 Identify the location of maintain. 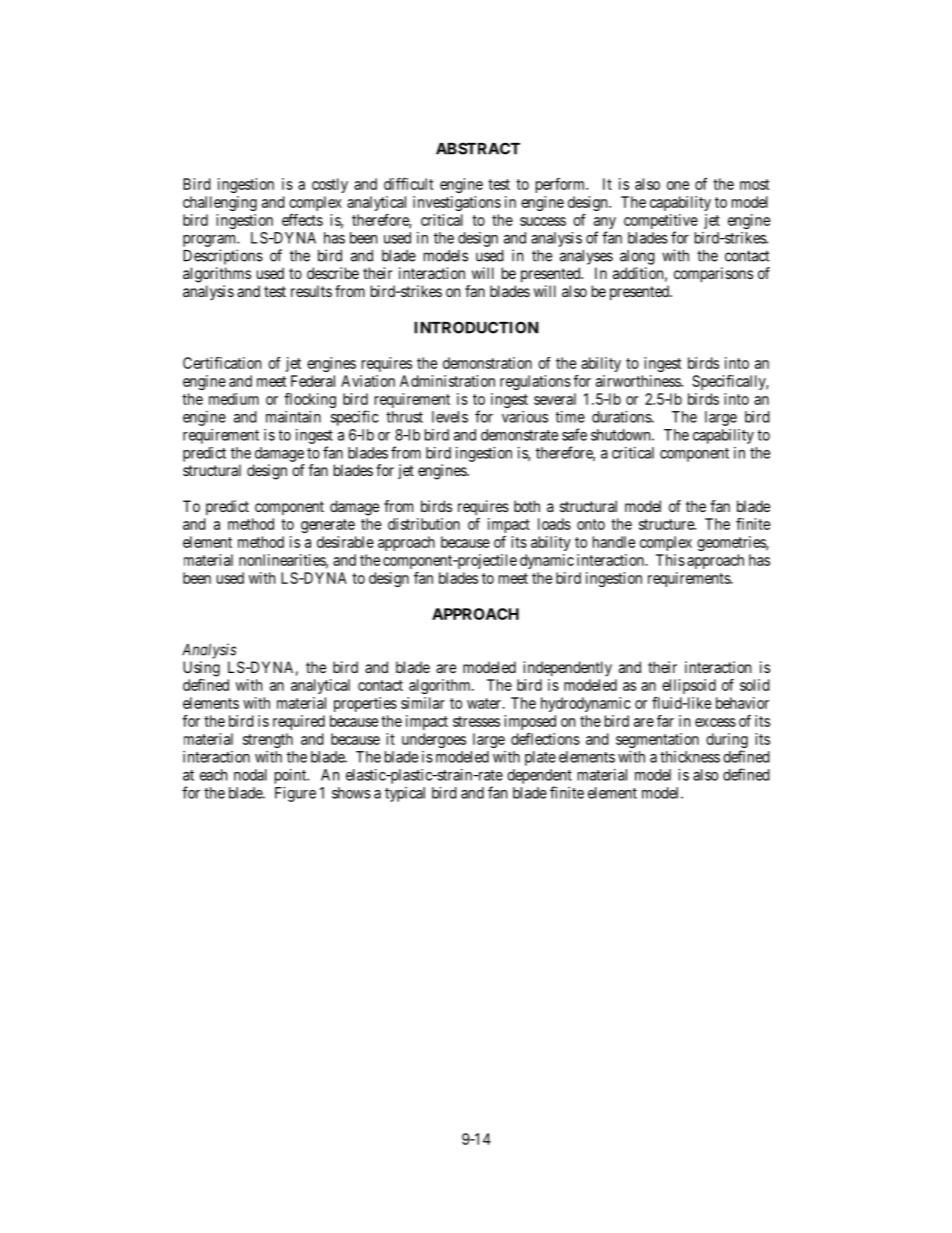
(293, 417).
